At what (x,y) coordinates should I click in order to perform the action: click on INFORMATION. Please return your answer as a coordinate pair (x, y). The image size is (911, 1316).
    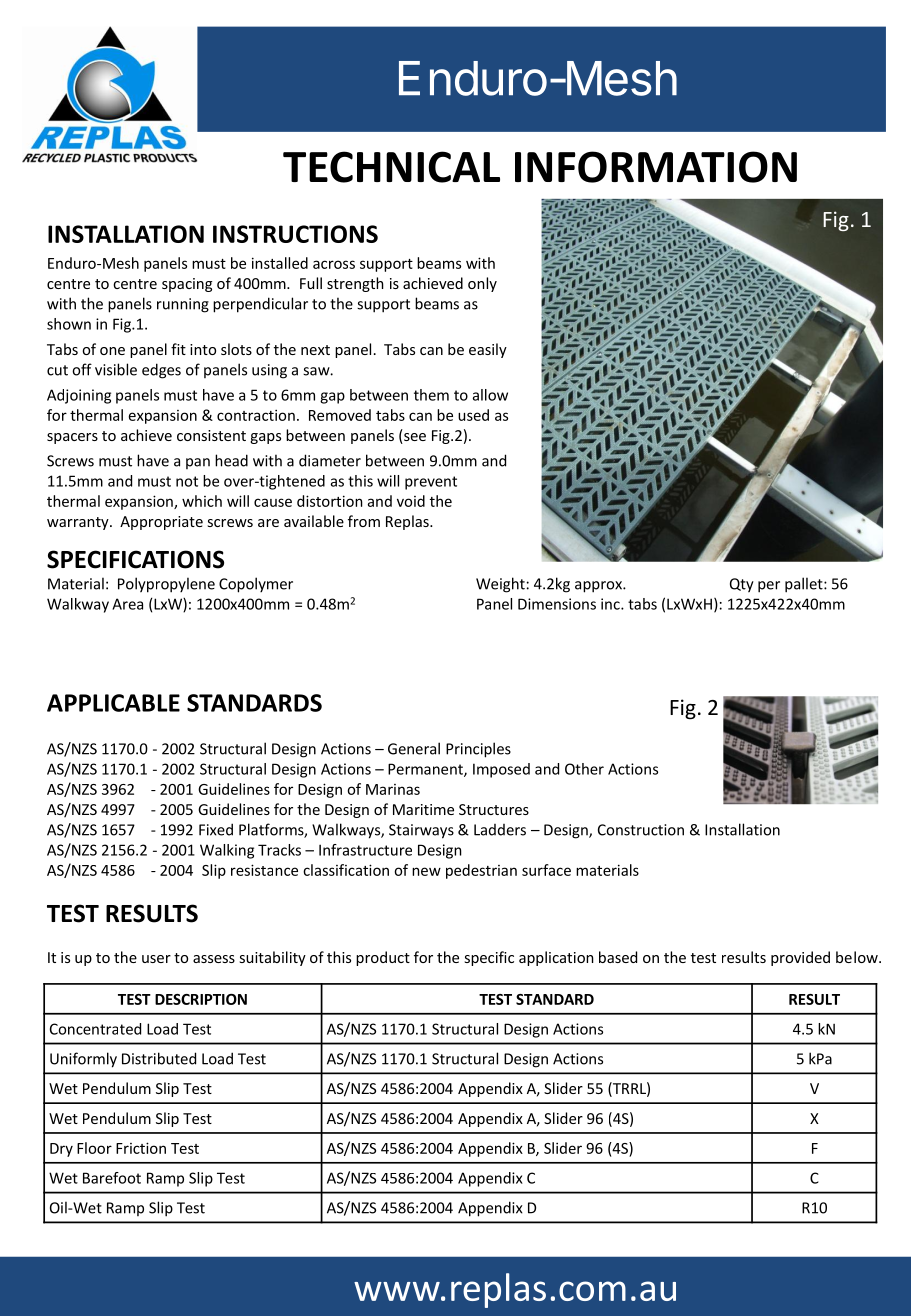
    Looking at the image, I should click on (656, 167).
